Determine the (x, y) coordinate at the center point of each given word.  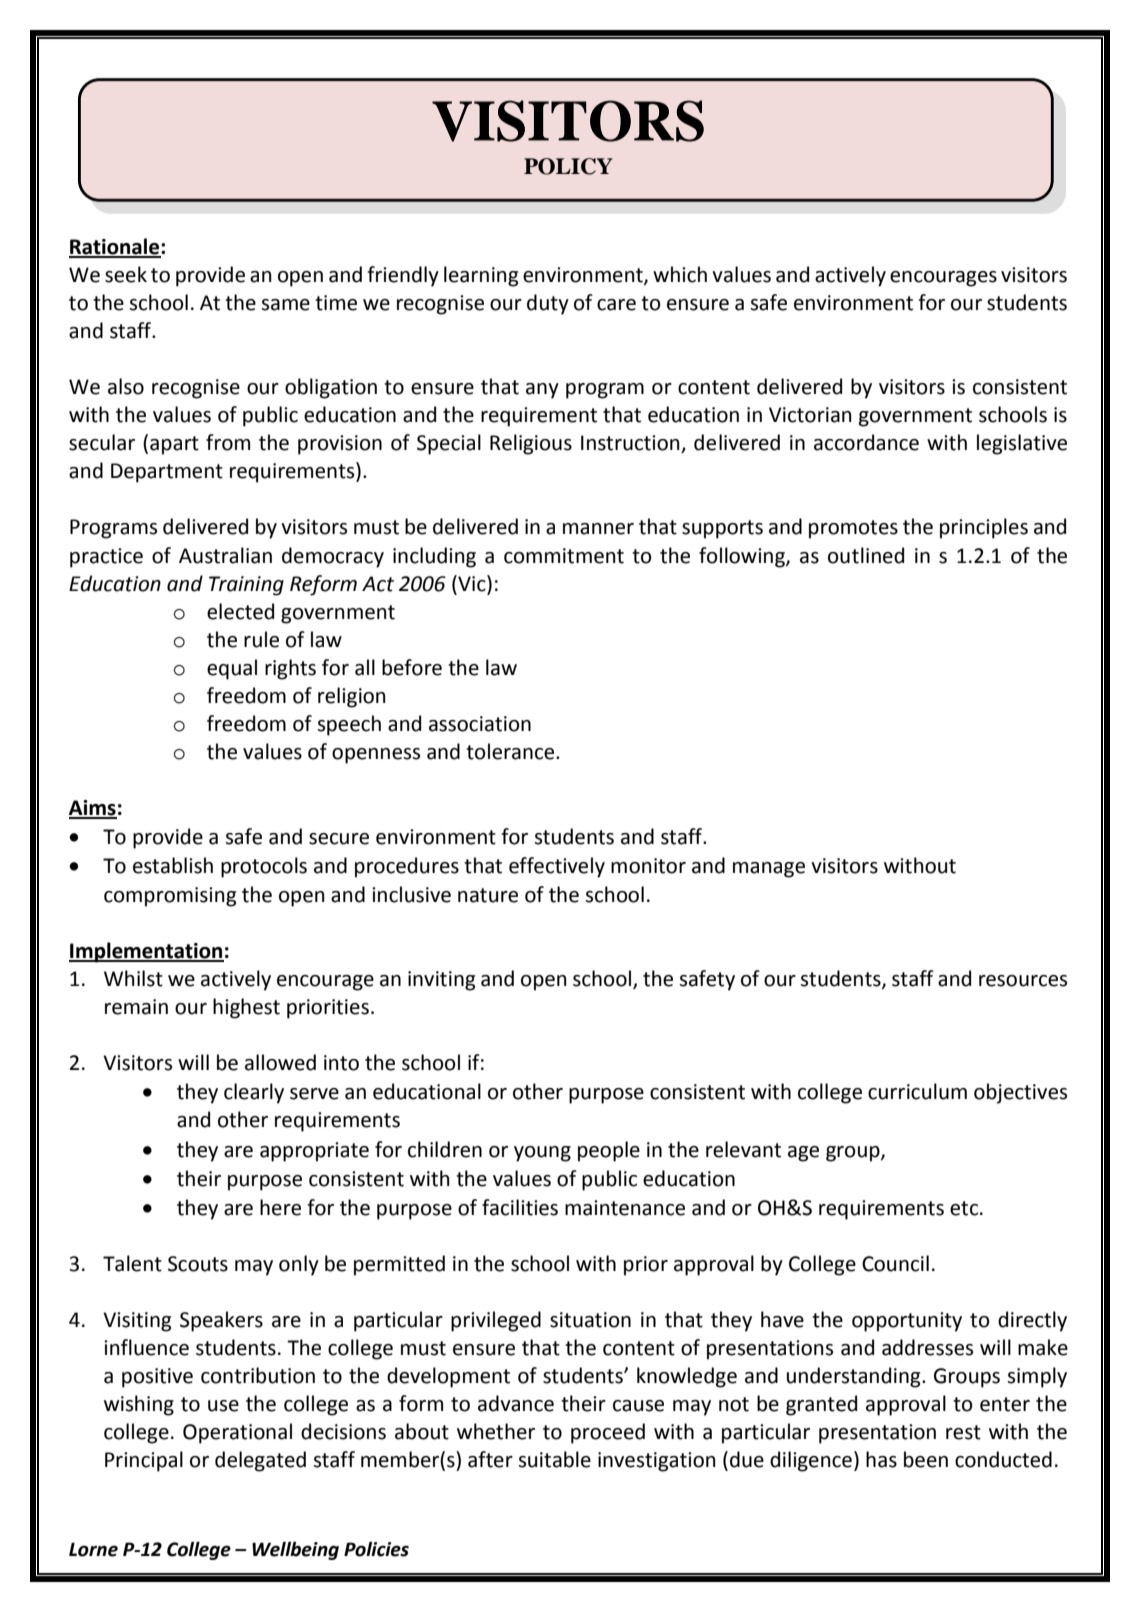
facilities (520, 1207)
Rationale (115, 247)
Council (895, 1263)
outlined (866, 555)
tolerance (511, 751)
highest (246, 1008)
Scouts (198, 1264)
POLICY (568, 166)
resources (1023, 981)
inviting (441, 981)
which (680, 274)
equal (232, 669)
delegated (260, 1461)
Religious (531, 444)
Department (167, 473)
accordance (866, 442)
